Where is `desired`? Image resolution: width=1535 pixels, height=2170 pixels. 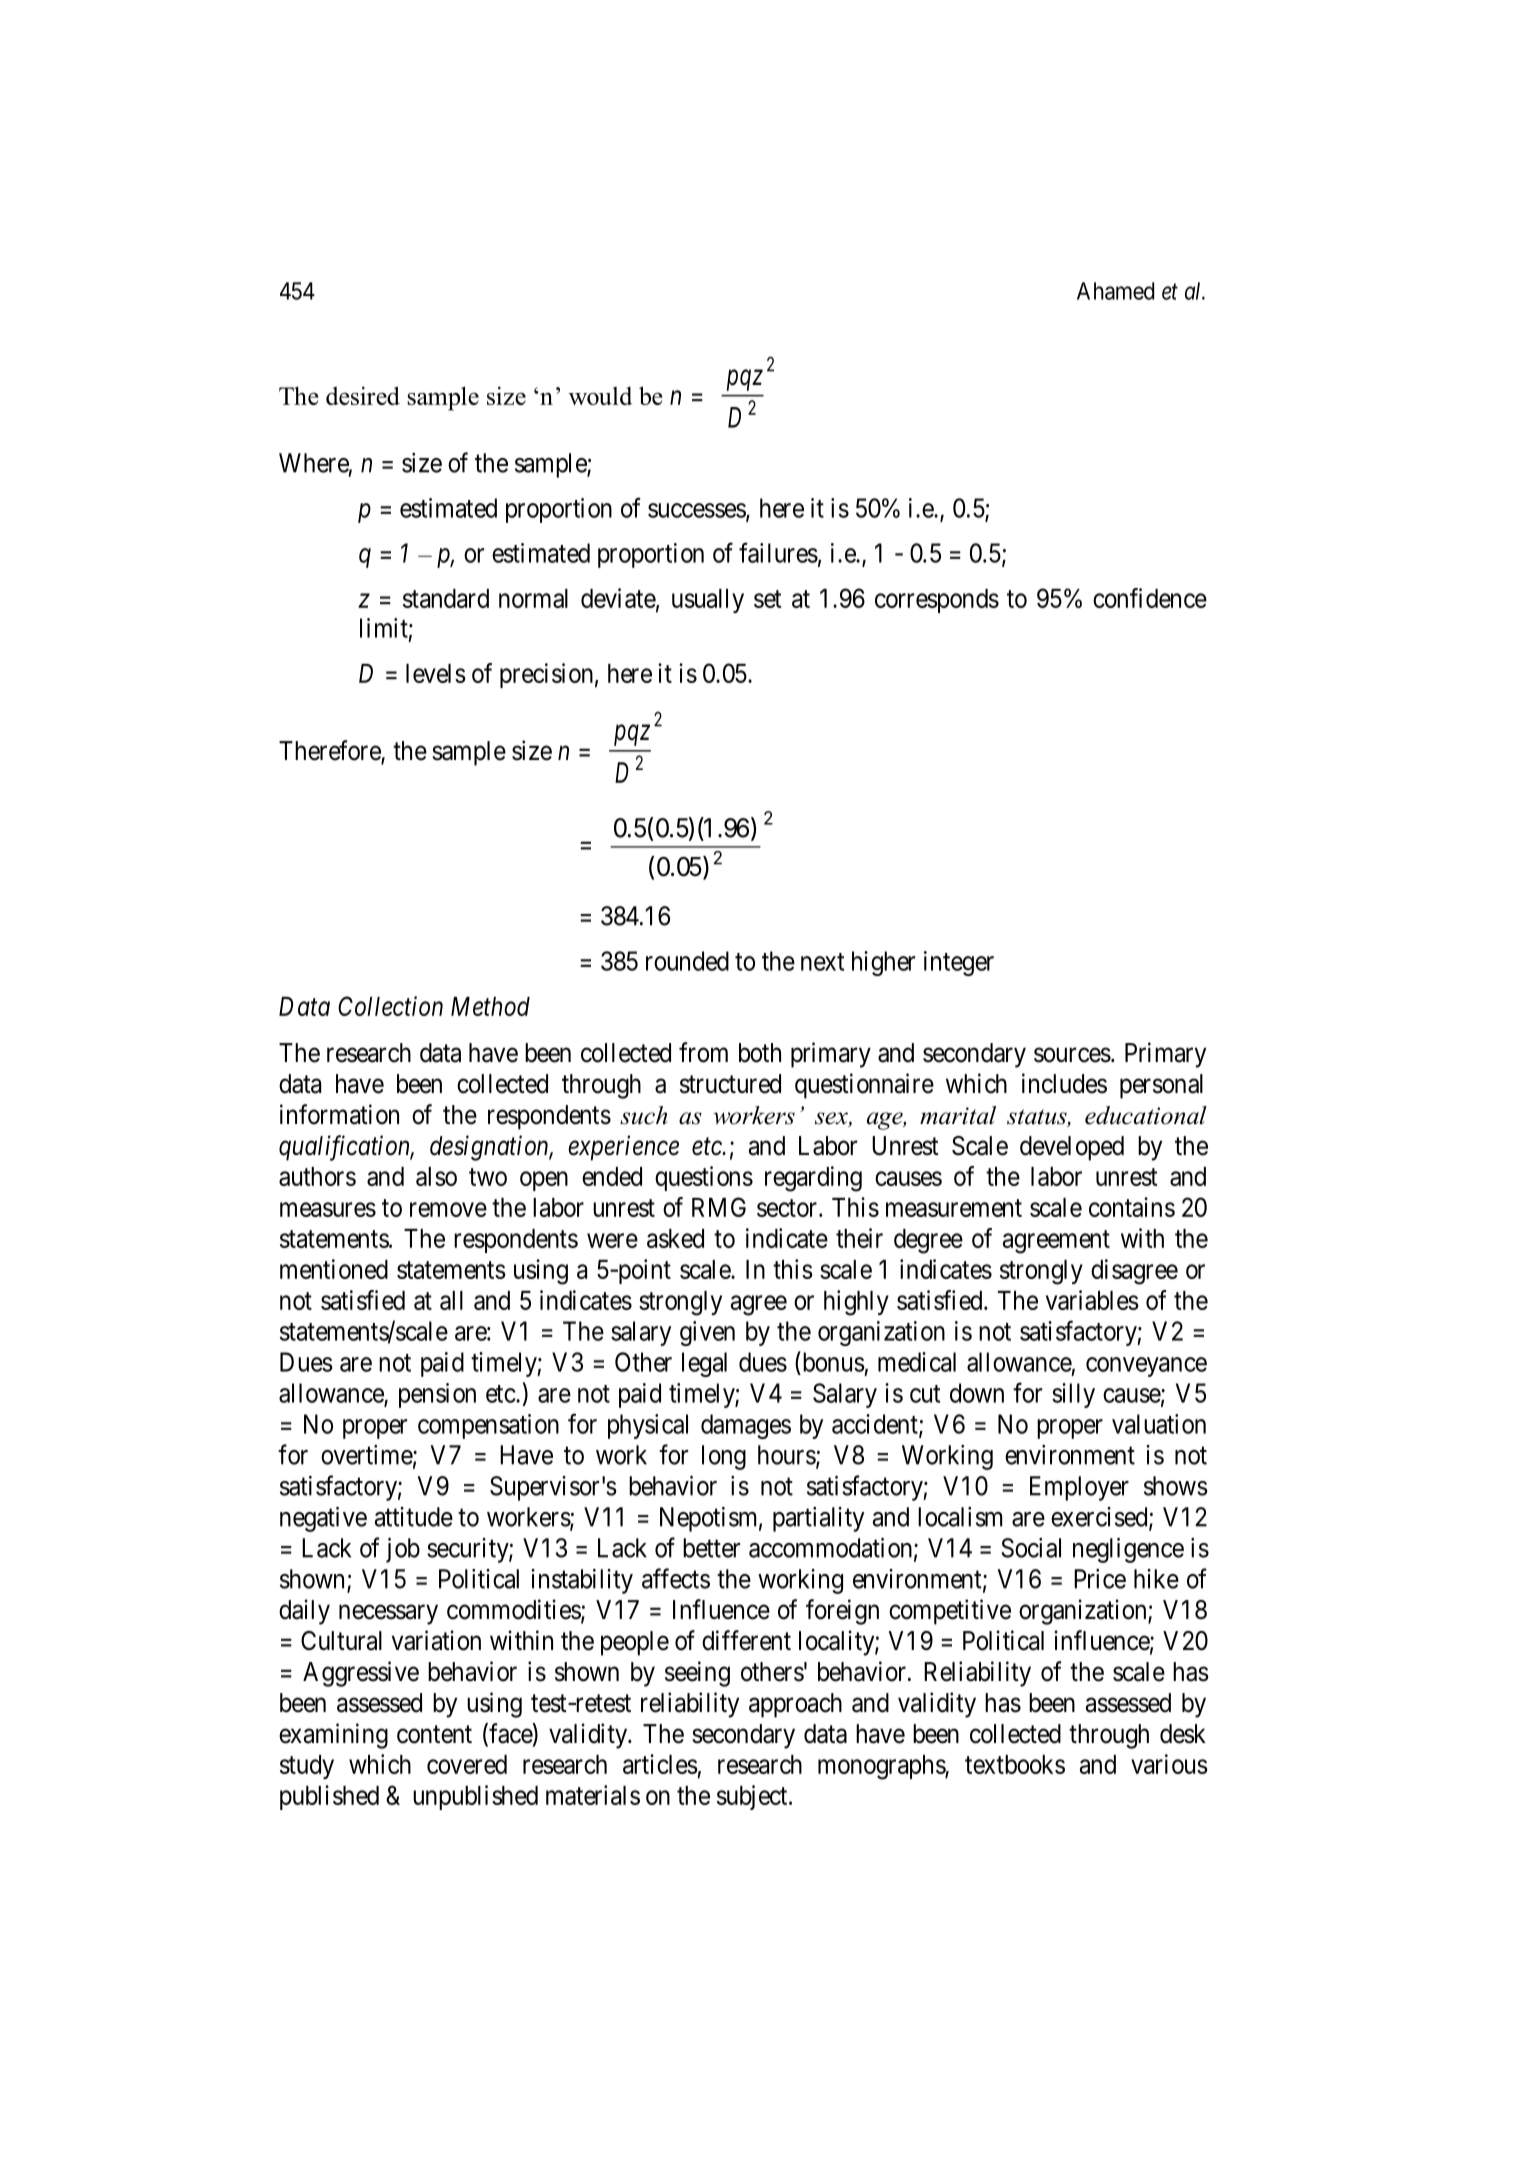
desired is located at coordinates (363, 395).
